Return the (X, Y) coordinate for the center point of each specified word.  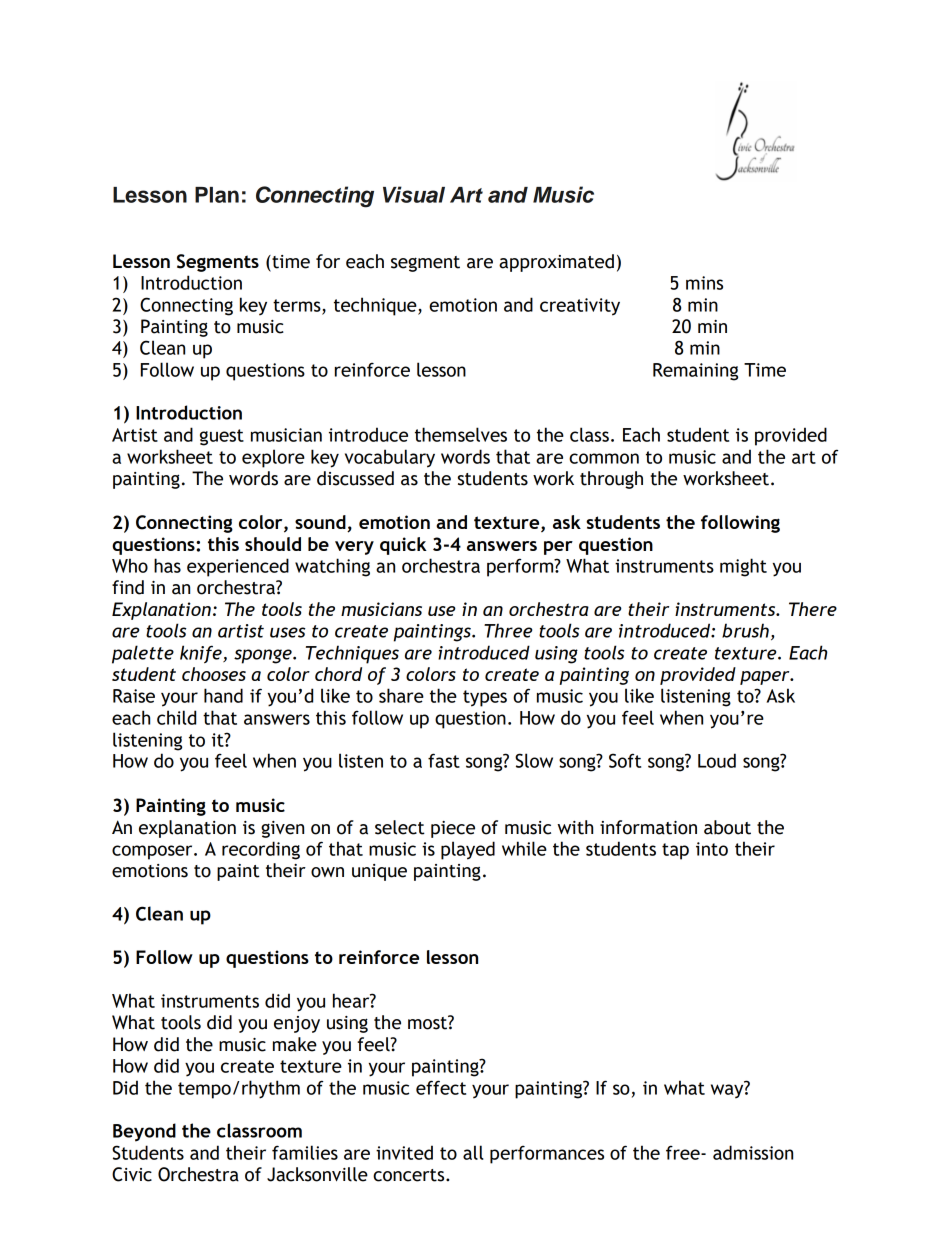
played (468, 850)
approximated (556, 263)
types (485, 698)
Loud (717, 760)
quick (403, 546)
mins (704, 283)
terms (298, 306)
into (712, 849)
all (473, 1152)
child (176, 717)
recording (261, 850)
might (743, 567)
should (273, 544)
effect (441, 1087)
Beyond (144, 1132)
